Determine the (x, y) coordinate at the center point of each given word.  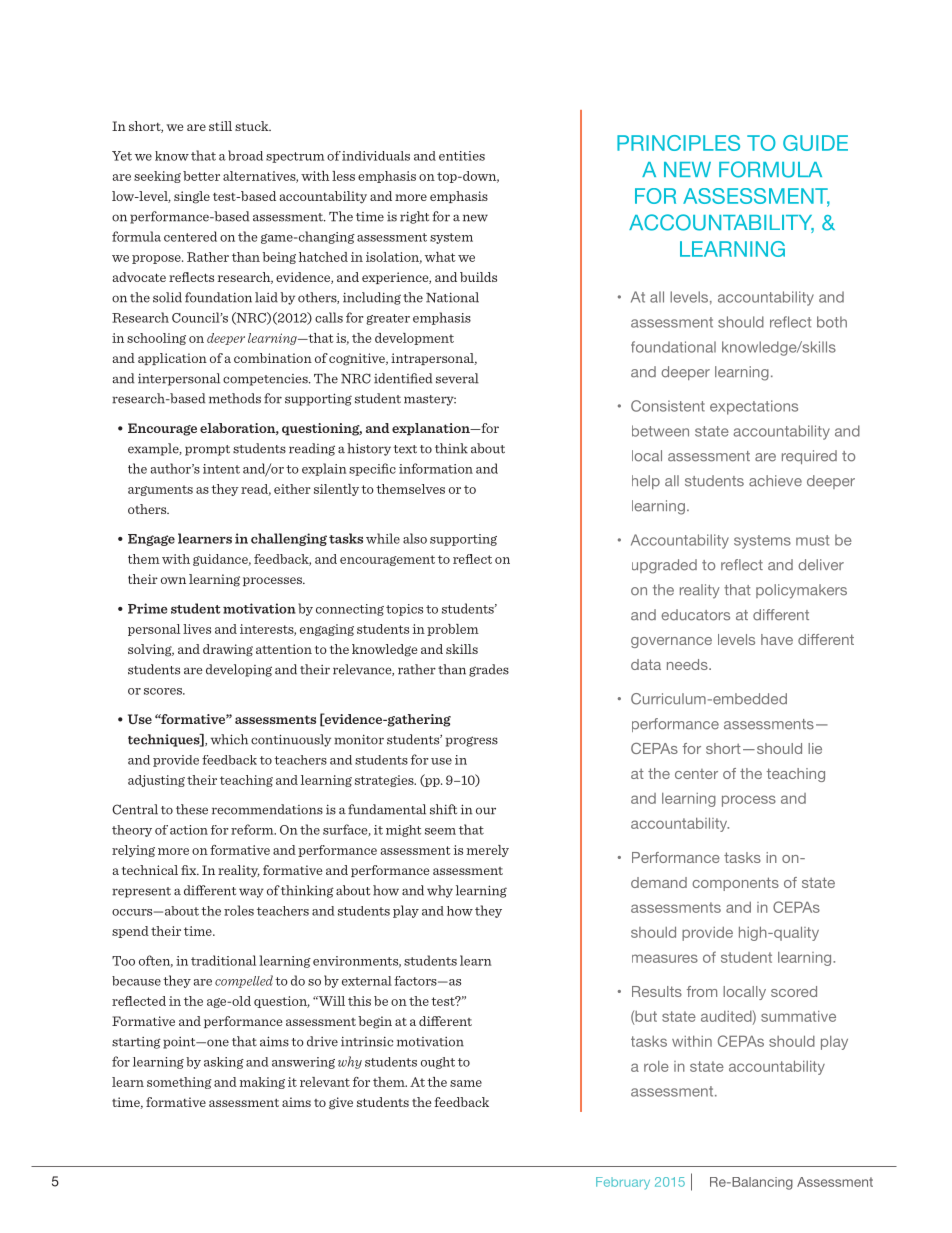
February (623, 1183)
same (466, 1083)
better (201, 176)
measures (665, 958)
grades (489, 670)
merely (488, 851)
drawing (228, 650)
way (251, 893)
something (179, 1083)
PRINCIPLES (678, 143)
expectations (754, 407)
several (457, 378)
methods (235, 398)
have (777, 639)
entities (462, 156)
